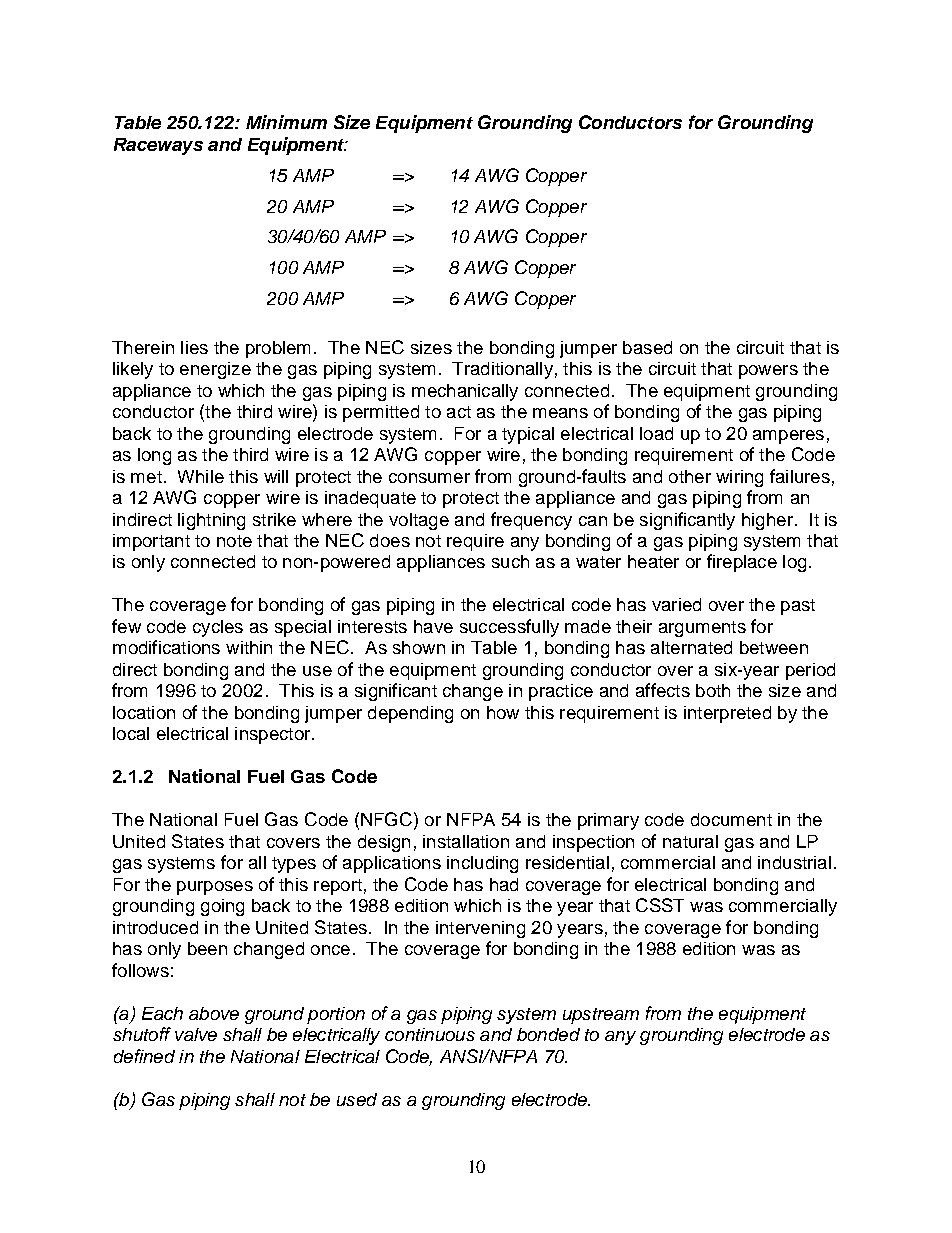  I want to click on inspector, so click(274, 735).
